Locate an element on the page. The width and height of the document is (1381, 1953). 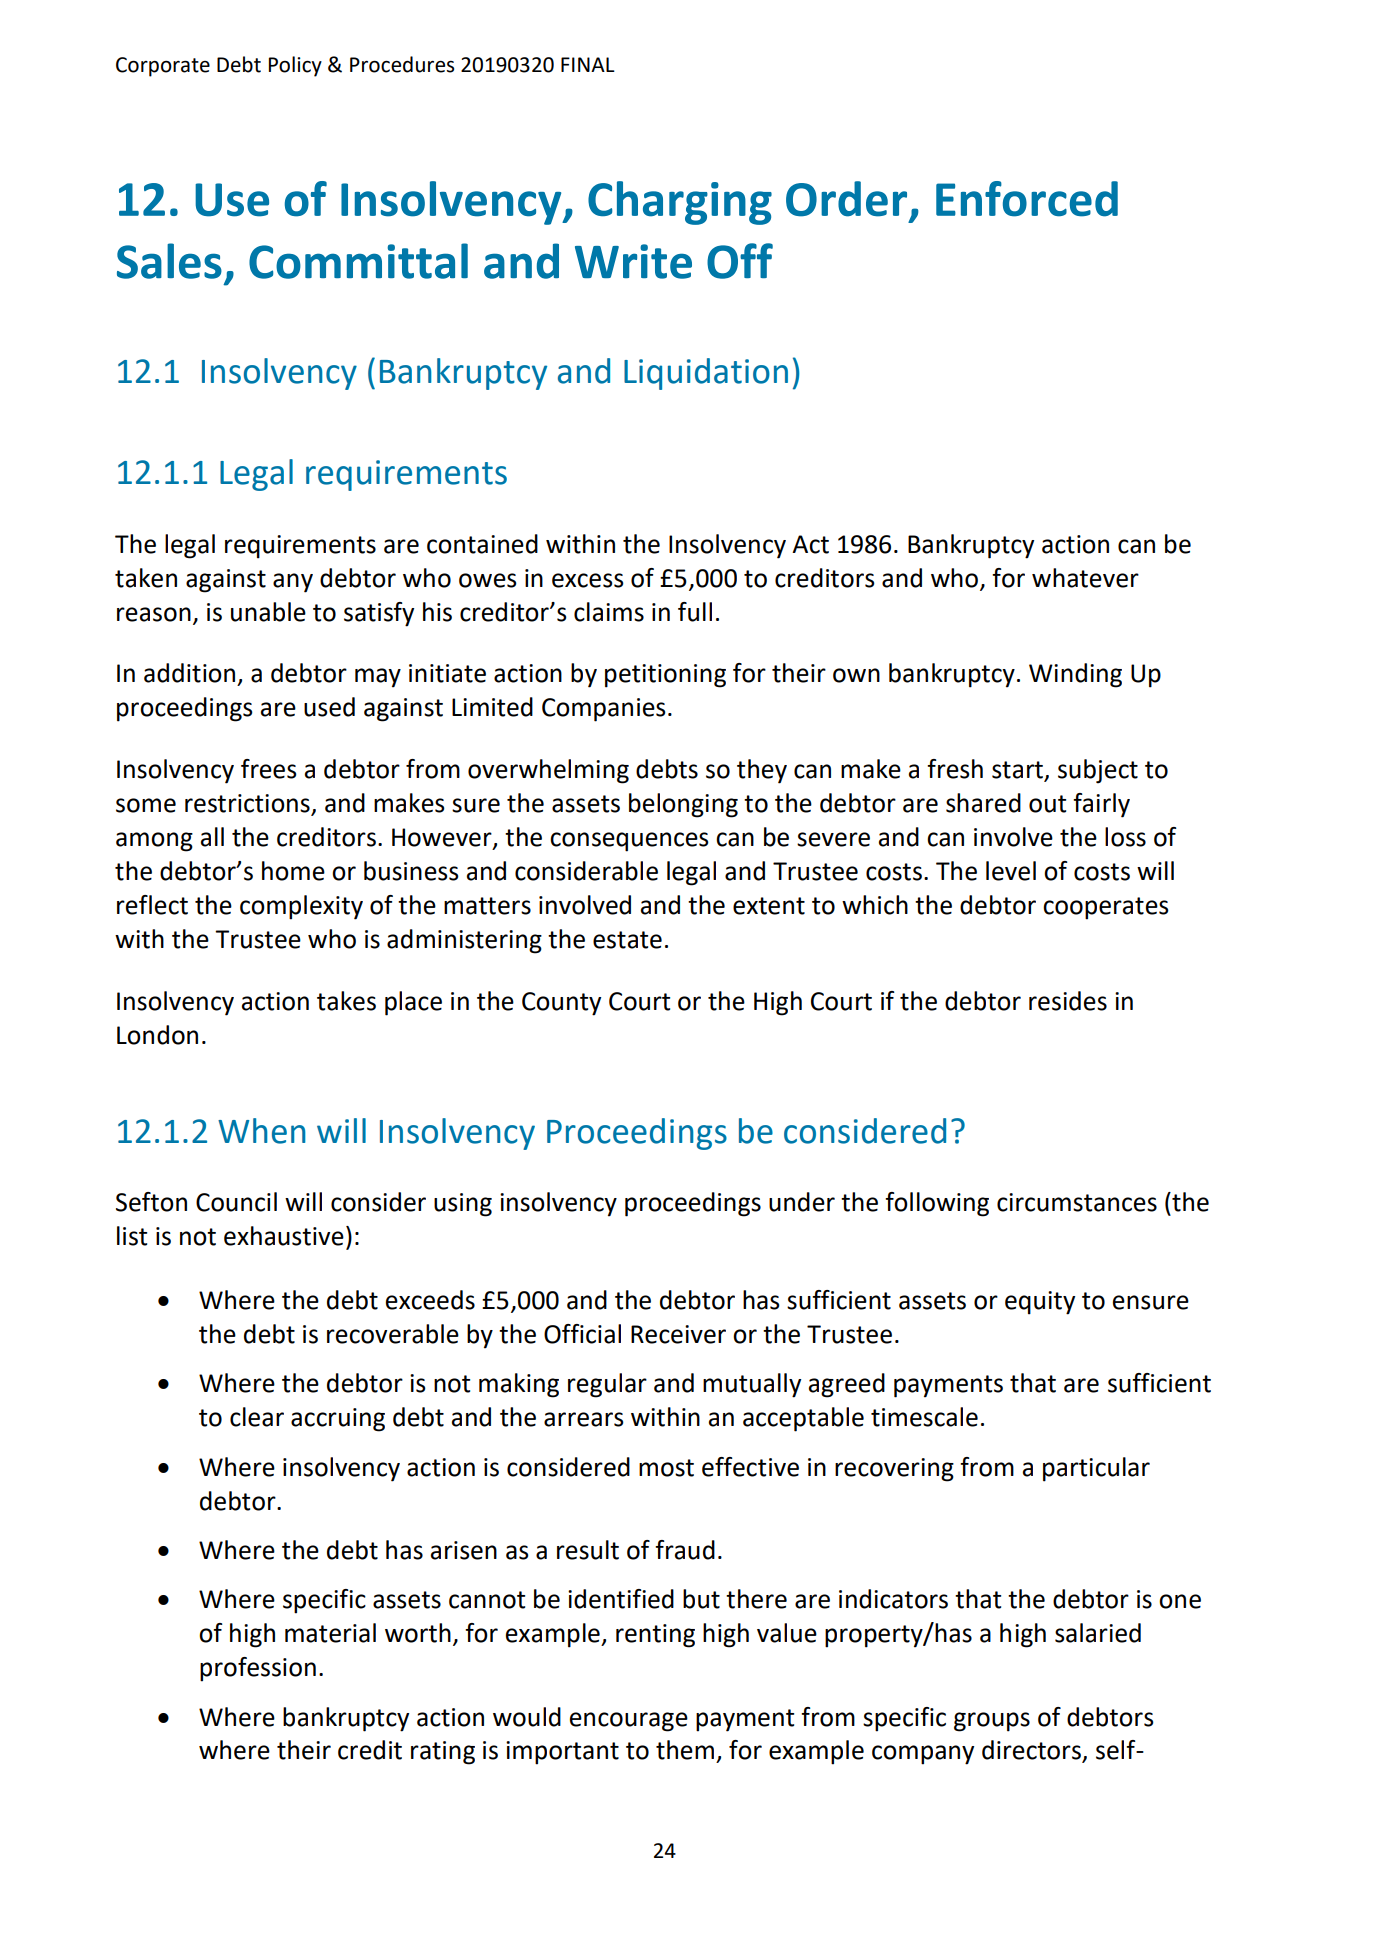
complexity is located at coordinates (301, 907).
